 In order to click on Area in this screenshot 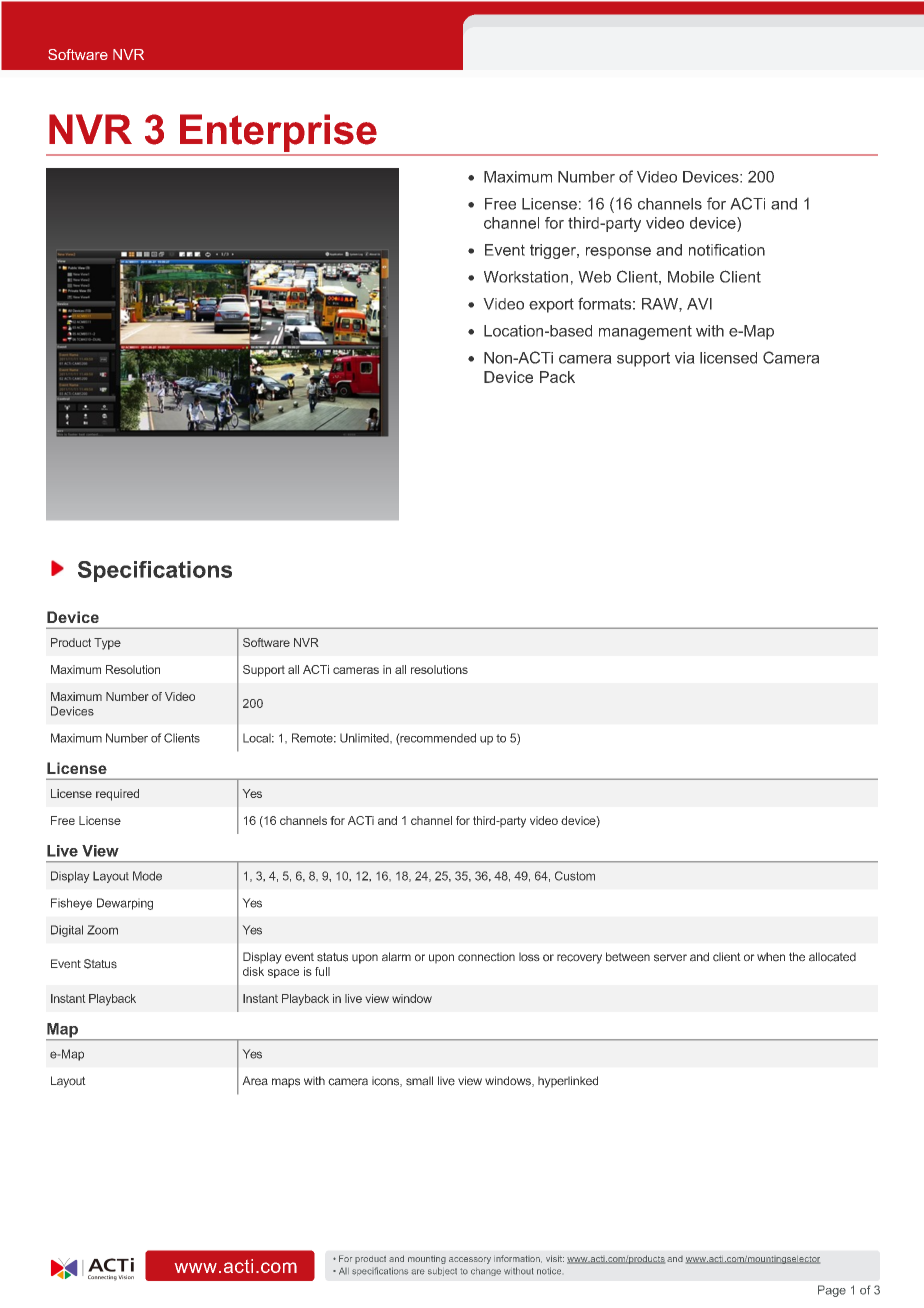, I will do `click(255, 1081)`.
